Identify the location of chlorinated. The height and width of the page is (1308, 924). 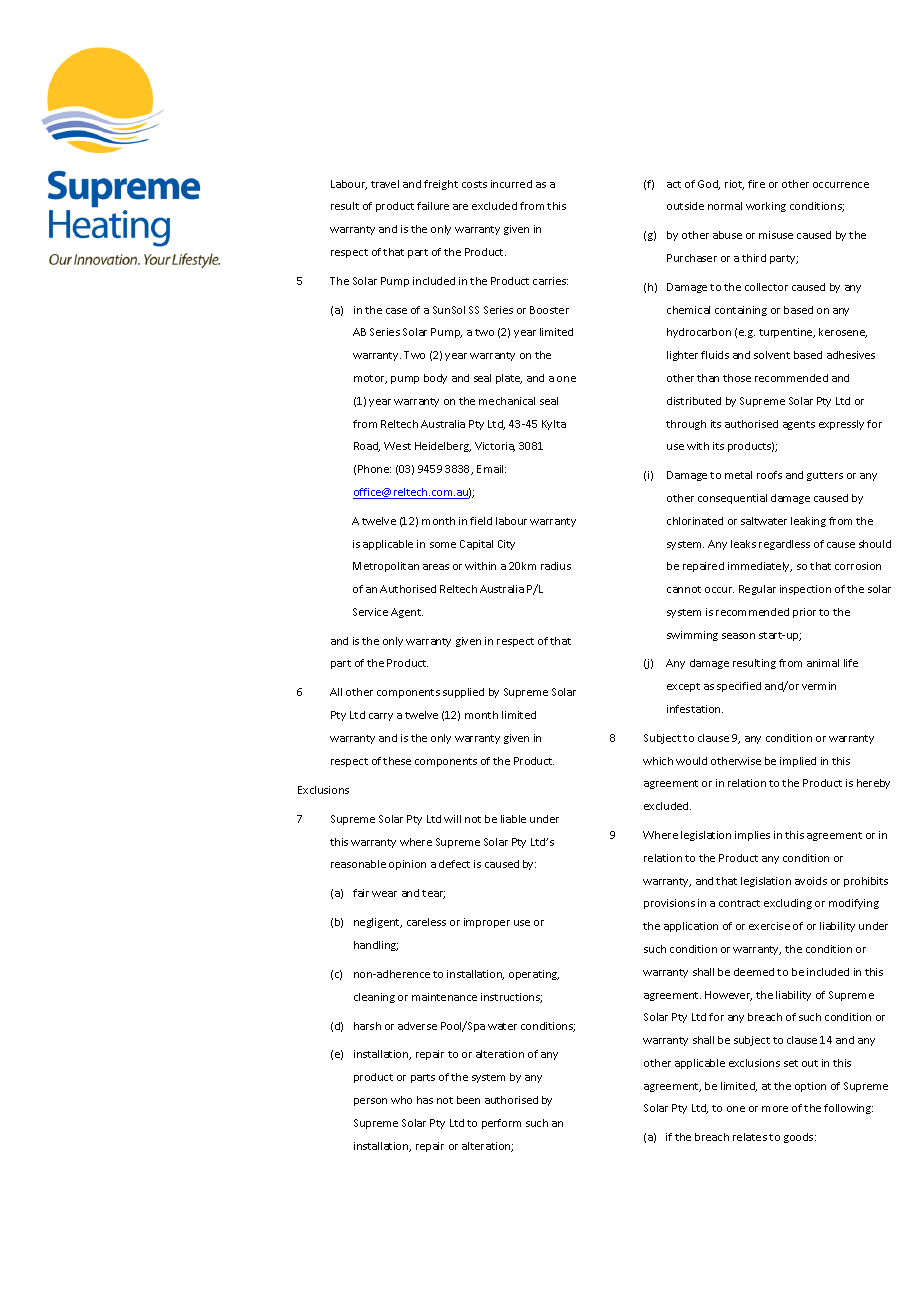
(695, 521).
